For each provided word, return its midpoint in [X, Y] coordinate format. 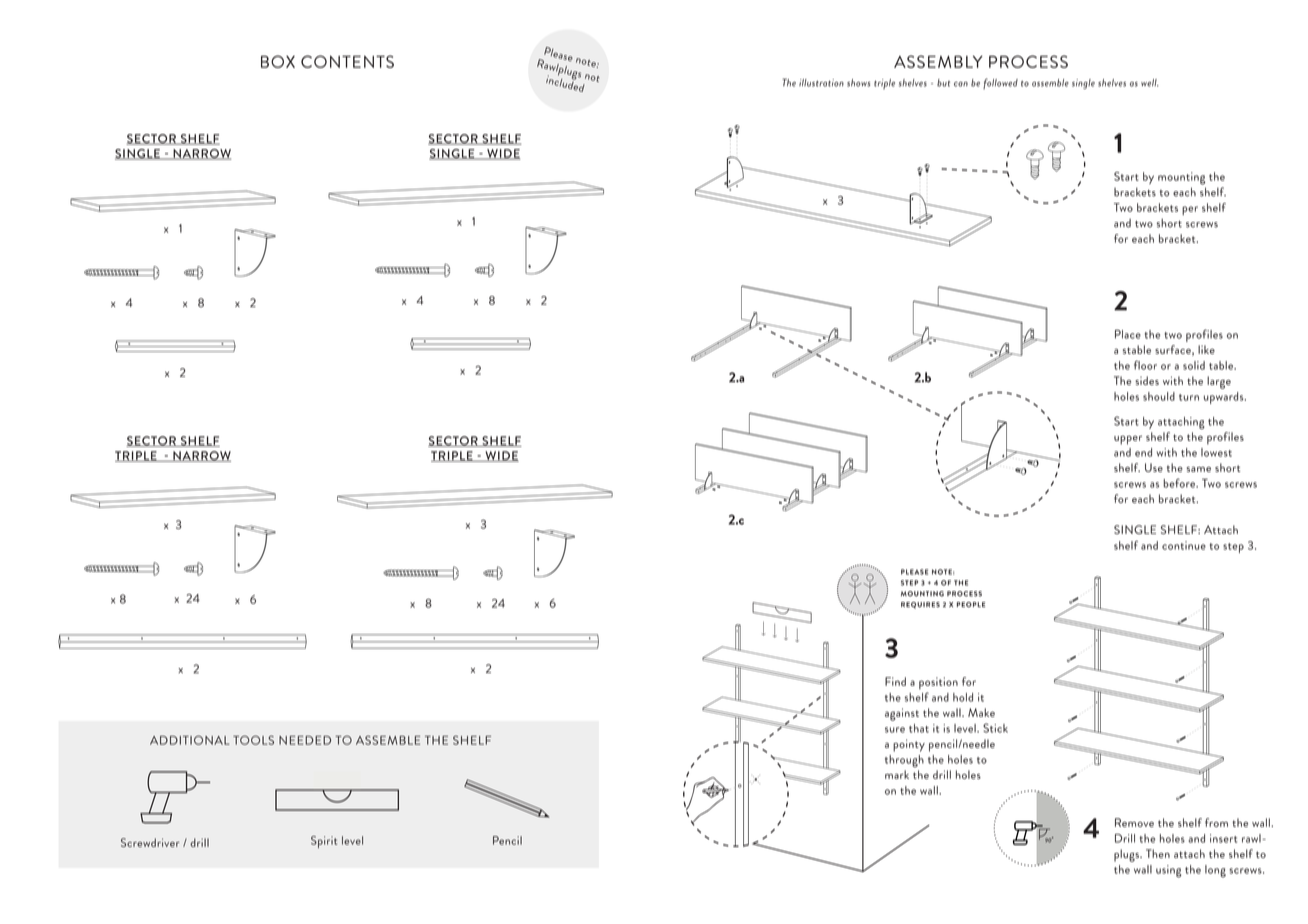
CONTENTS [347, 61]
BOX [278, 61]
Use [1154, 467]
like [1206, 349]
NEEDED [305, 740]
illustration [821, 83]
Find [895, 681]
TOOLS [253, 740]
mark [897, 774]
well [1150, 83]
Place [1128, 334]
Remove [1134, 822]
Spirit [324, 842]
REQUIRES [920, 605]
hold [963, 697]
